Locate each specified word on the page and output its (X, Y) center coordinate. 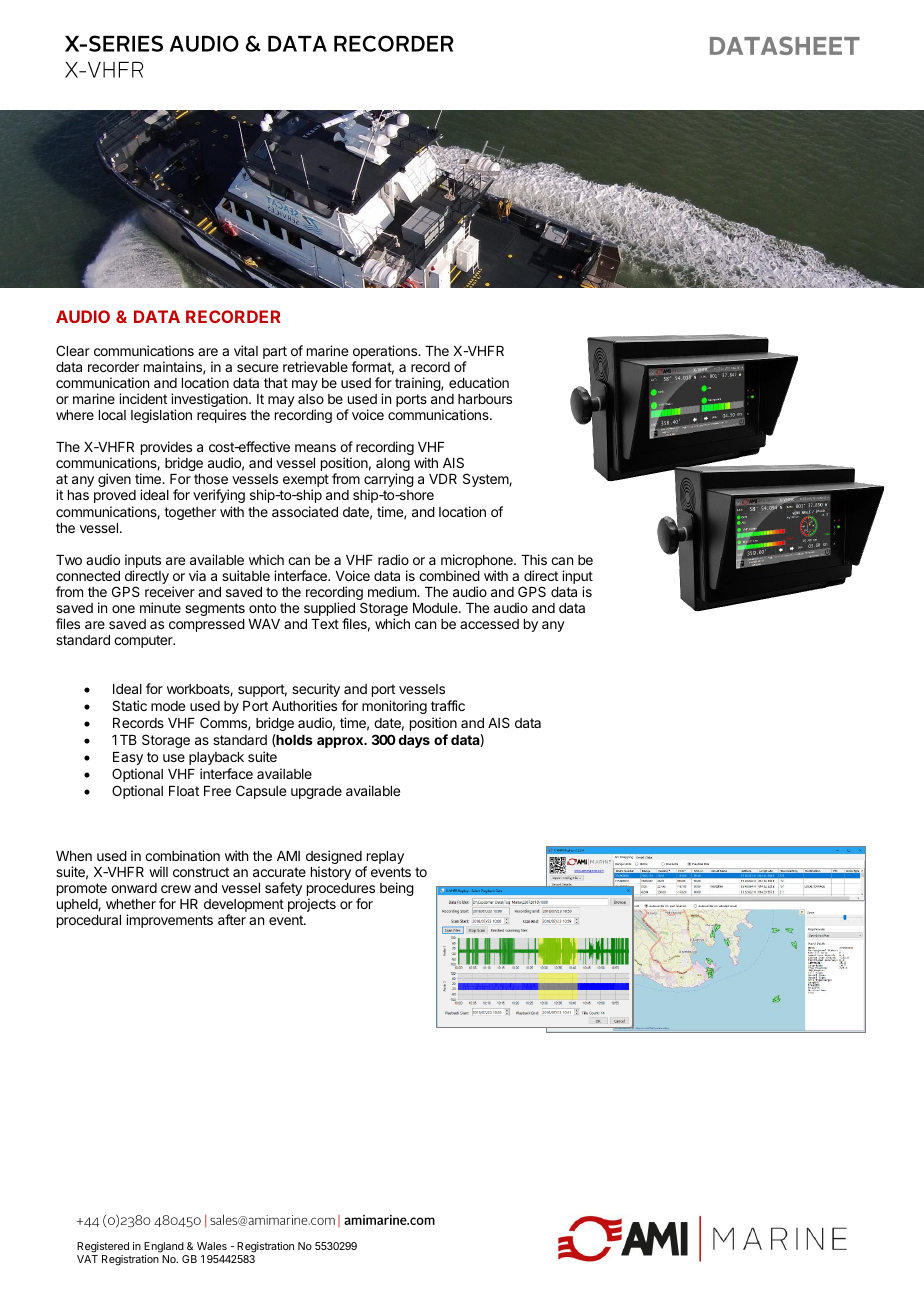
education (479, 382)
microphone (478, 561)
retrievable (315, 366)
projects (312, 905)
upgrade (316, 792)
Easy (128, 758)
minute (160, 607)
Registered (103, 1247)
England (164, 1247)
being (397, 889)
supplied (329, 610)
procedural (89, 921)
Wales (212, 1246)
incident (143, 398)
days (414, 741)
